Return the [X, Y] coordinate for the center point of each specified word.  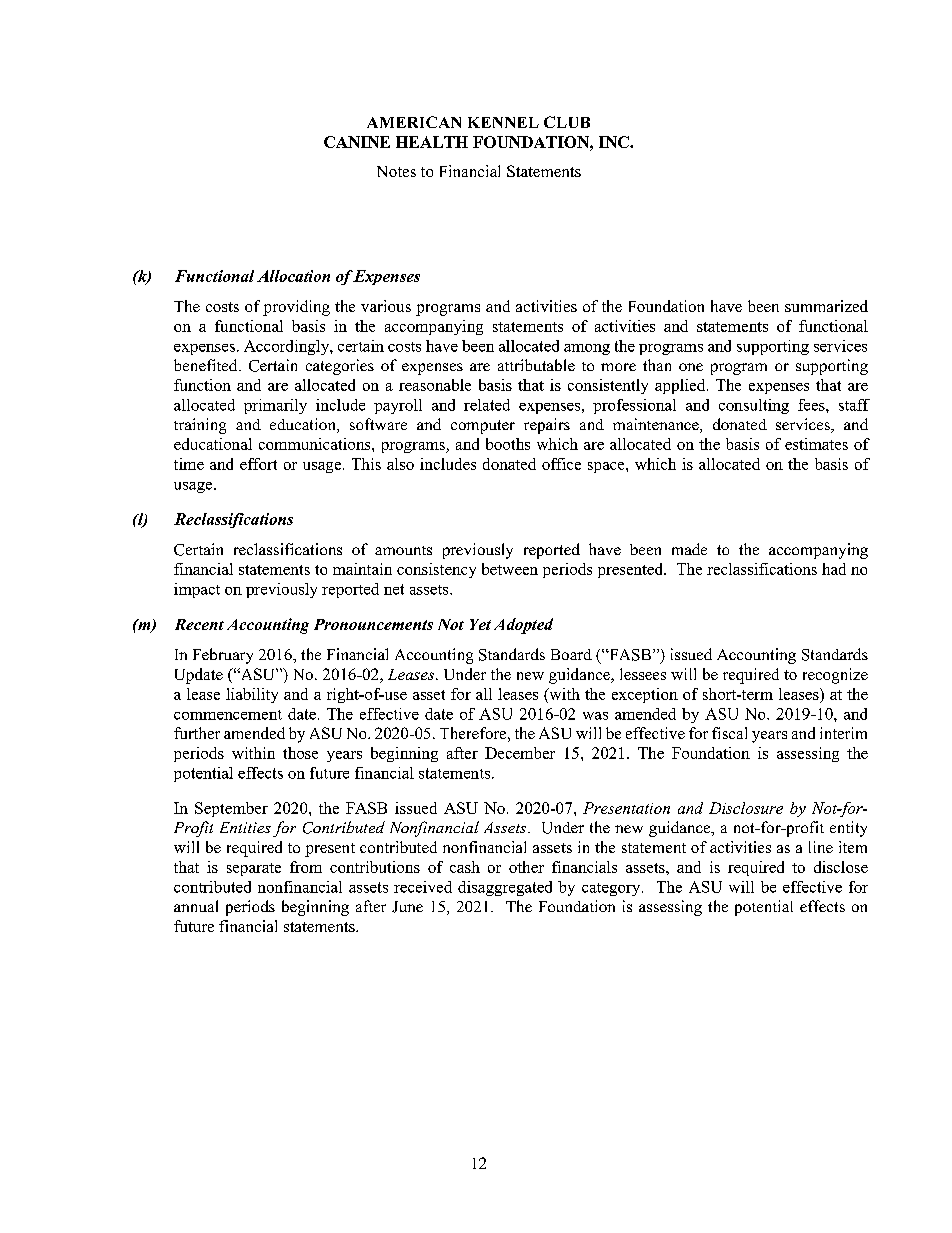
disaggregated [505, 888]
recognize [835, 676]
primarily [275, 406]
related [487, 405]
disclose [841, 867]
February [223, 656]
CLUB [567, 122]
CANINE [357, 142]
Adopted [523, 626]
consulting [754, 406]
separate [254, 869]
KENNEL [503, 122]
